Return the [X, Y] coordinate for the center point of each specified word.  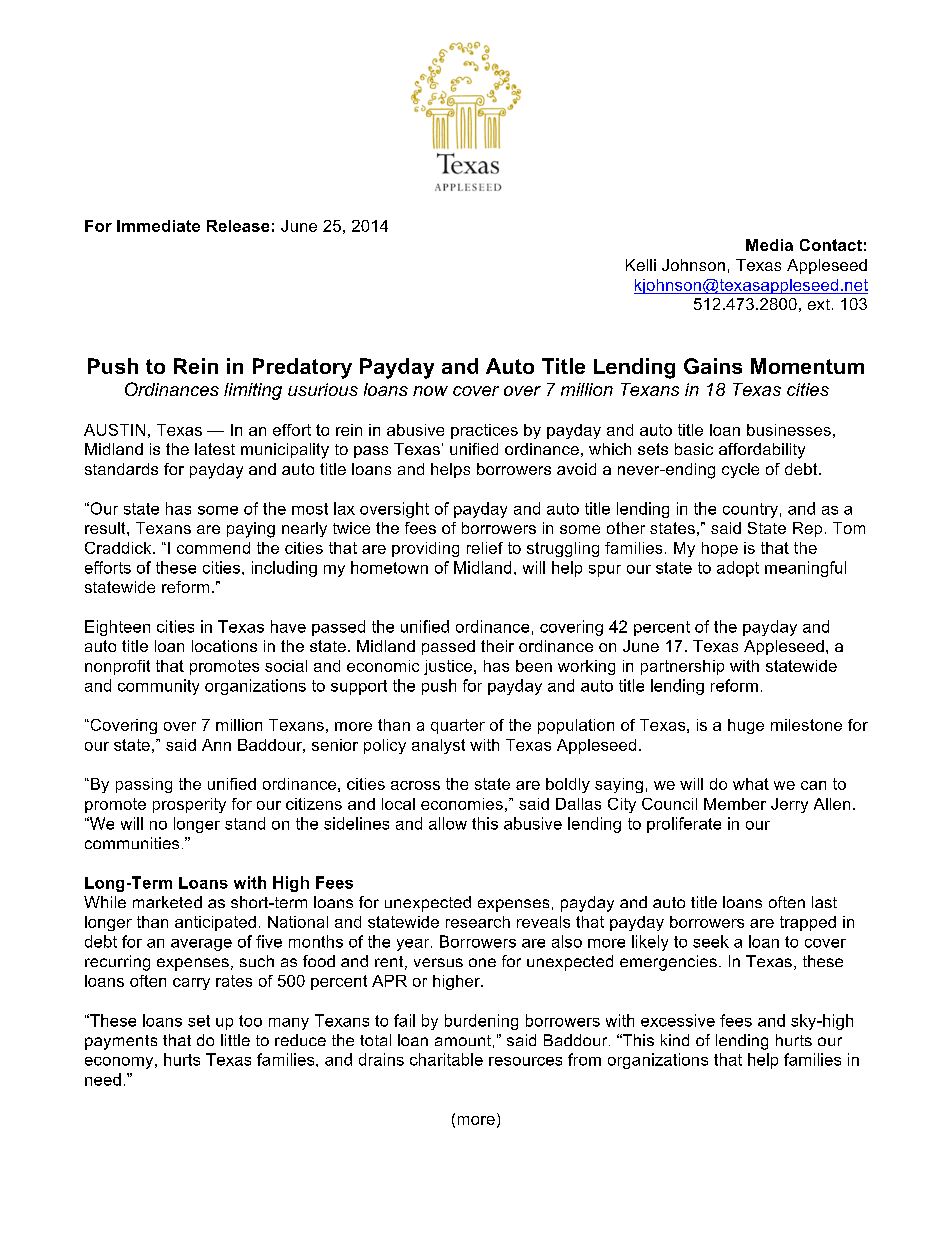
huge [746, 726]
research [478, 922]
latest [215, 449]
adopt [738, 569]
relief [485, 548]
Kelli [641, 265]
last [824, 902]
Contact [831, 245]
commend [213, 548]
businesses [789, 430]
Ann [216, 745]
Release [238, 226]
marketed [167, 902]
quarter [458, 726]
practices [484, 431]
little [235, 1040]
